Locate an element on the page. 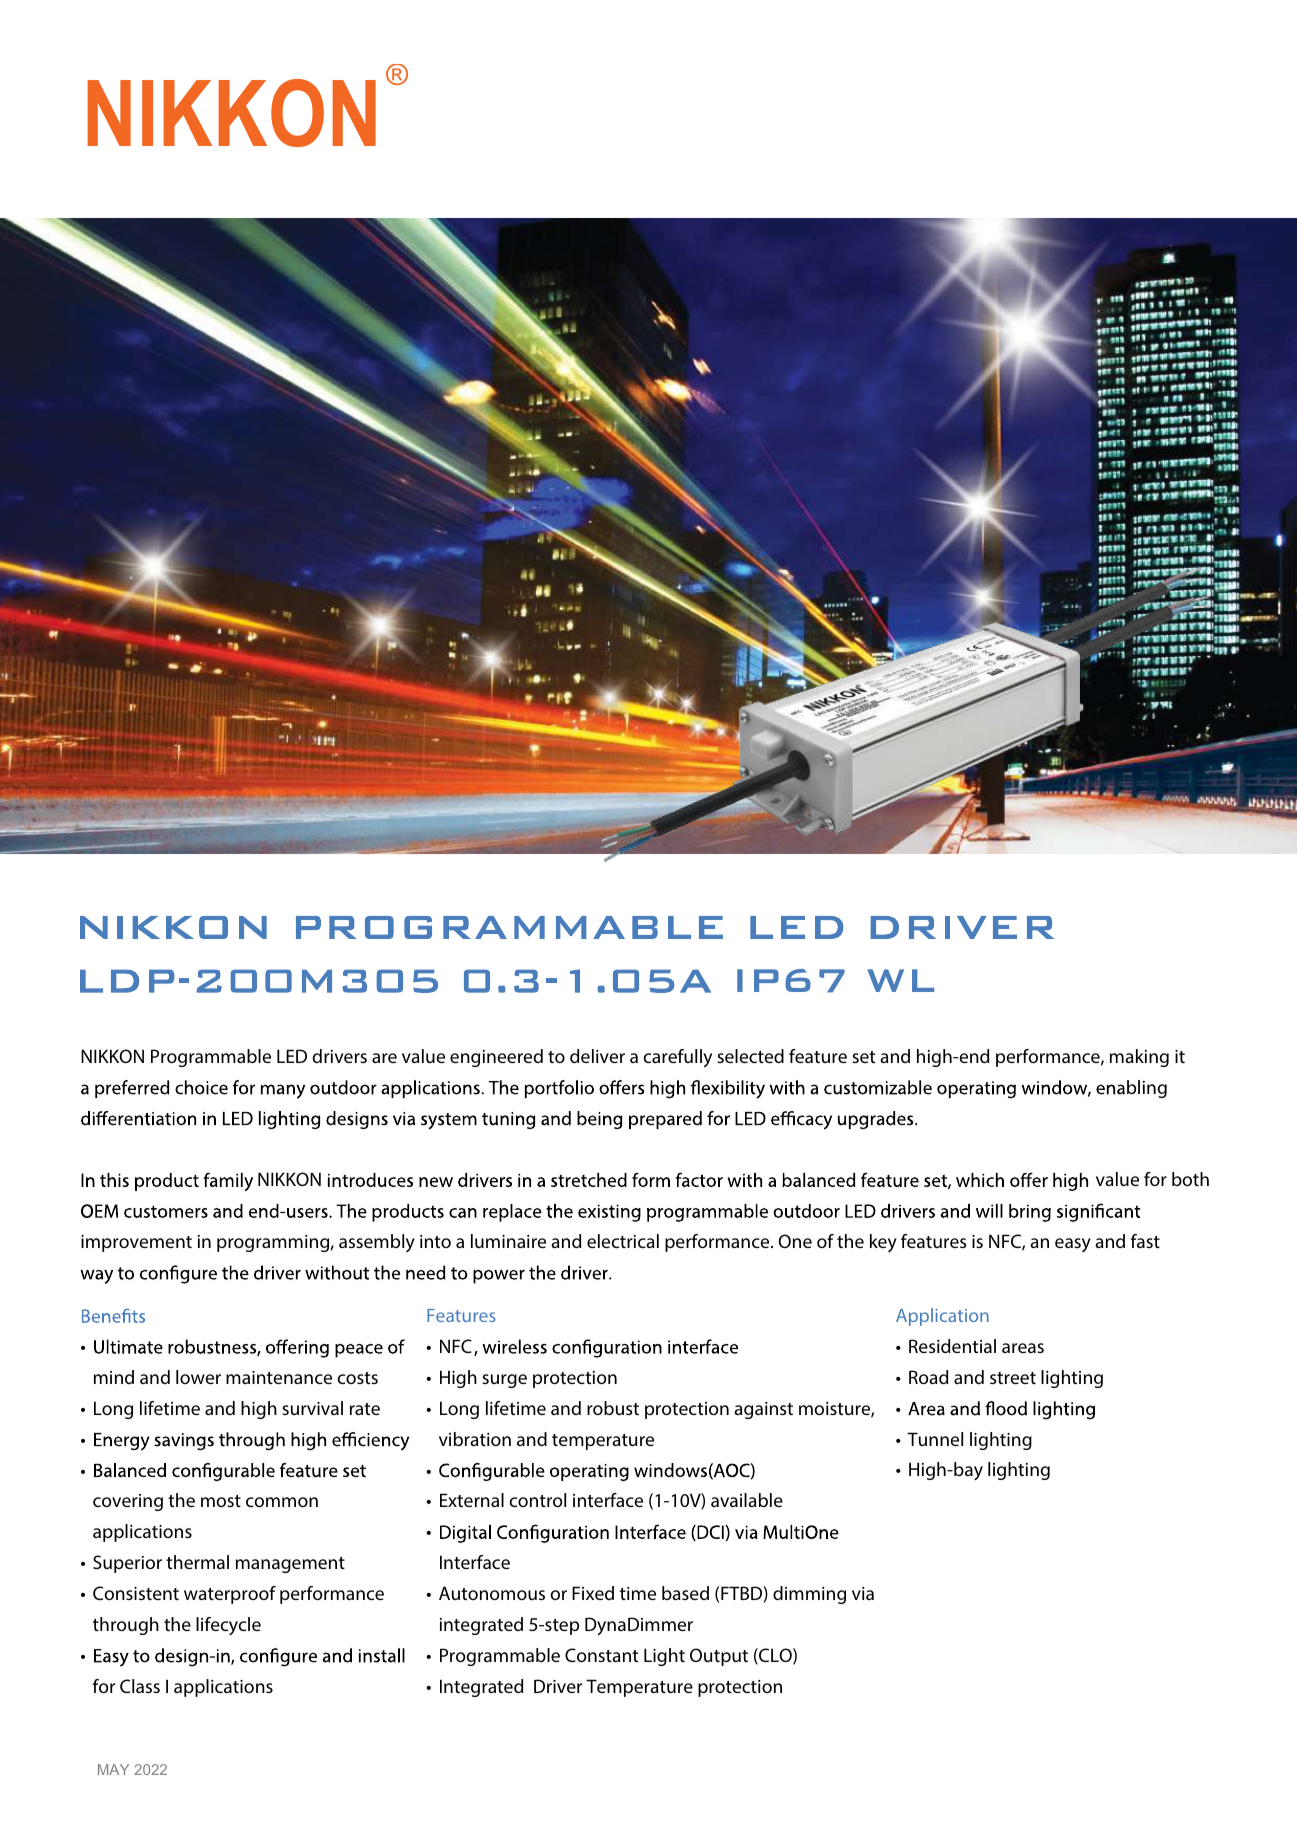  LED is located at coordinates (292, 1056).
